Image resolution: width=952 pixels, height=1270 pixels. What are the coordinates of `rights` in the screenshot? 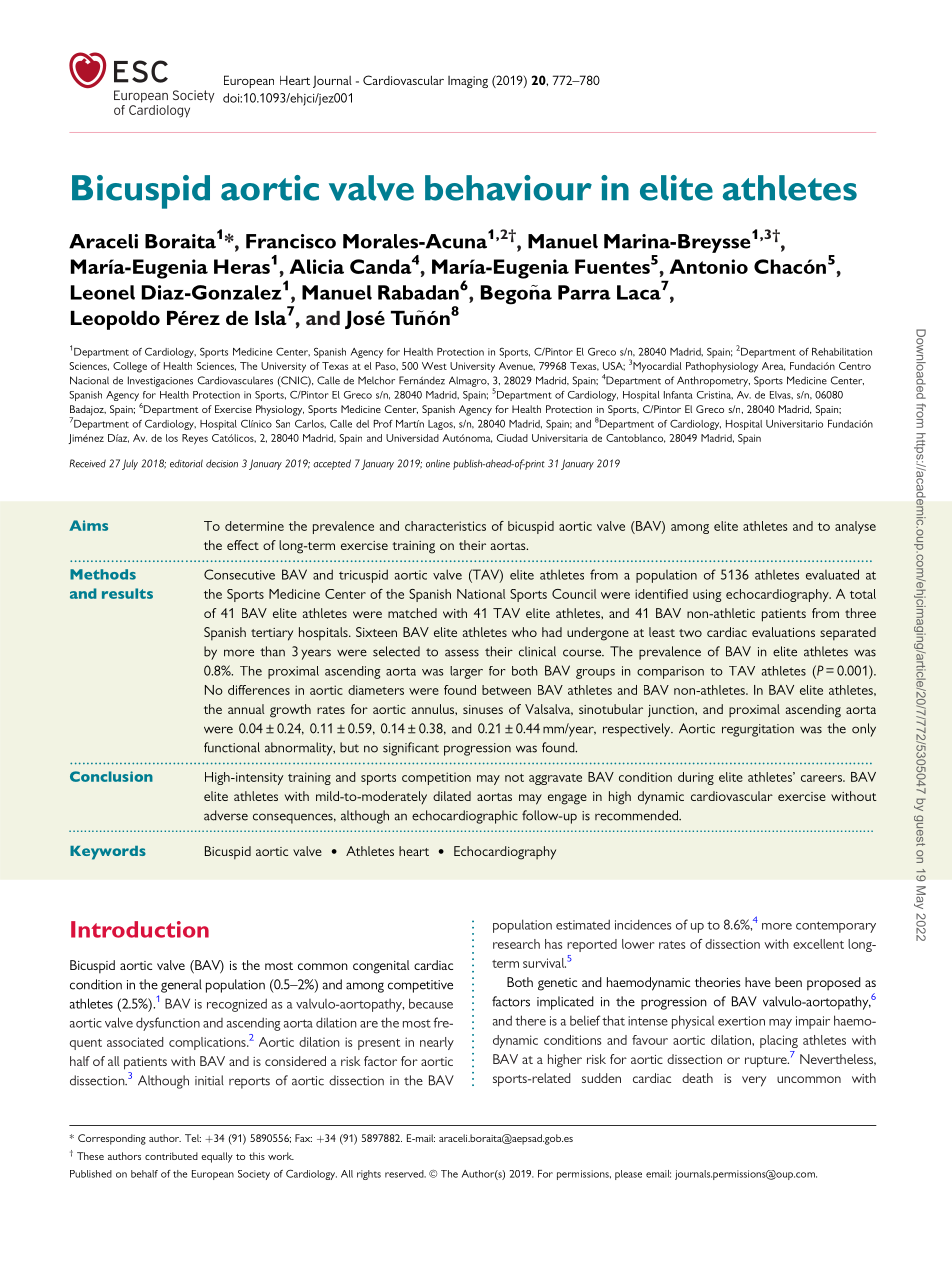 It's located at (369, 1175).
